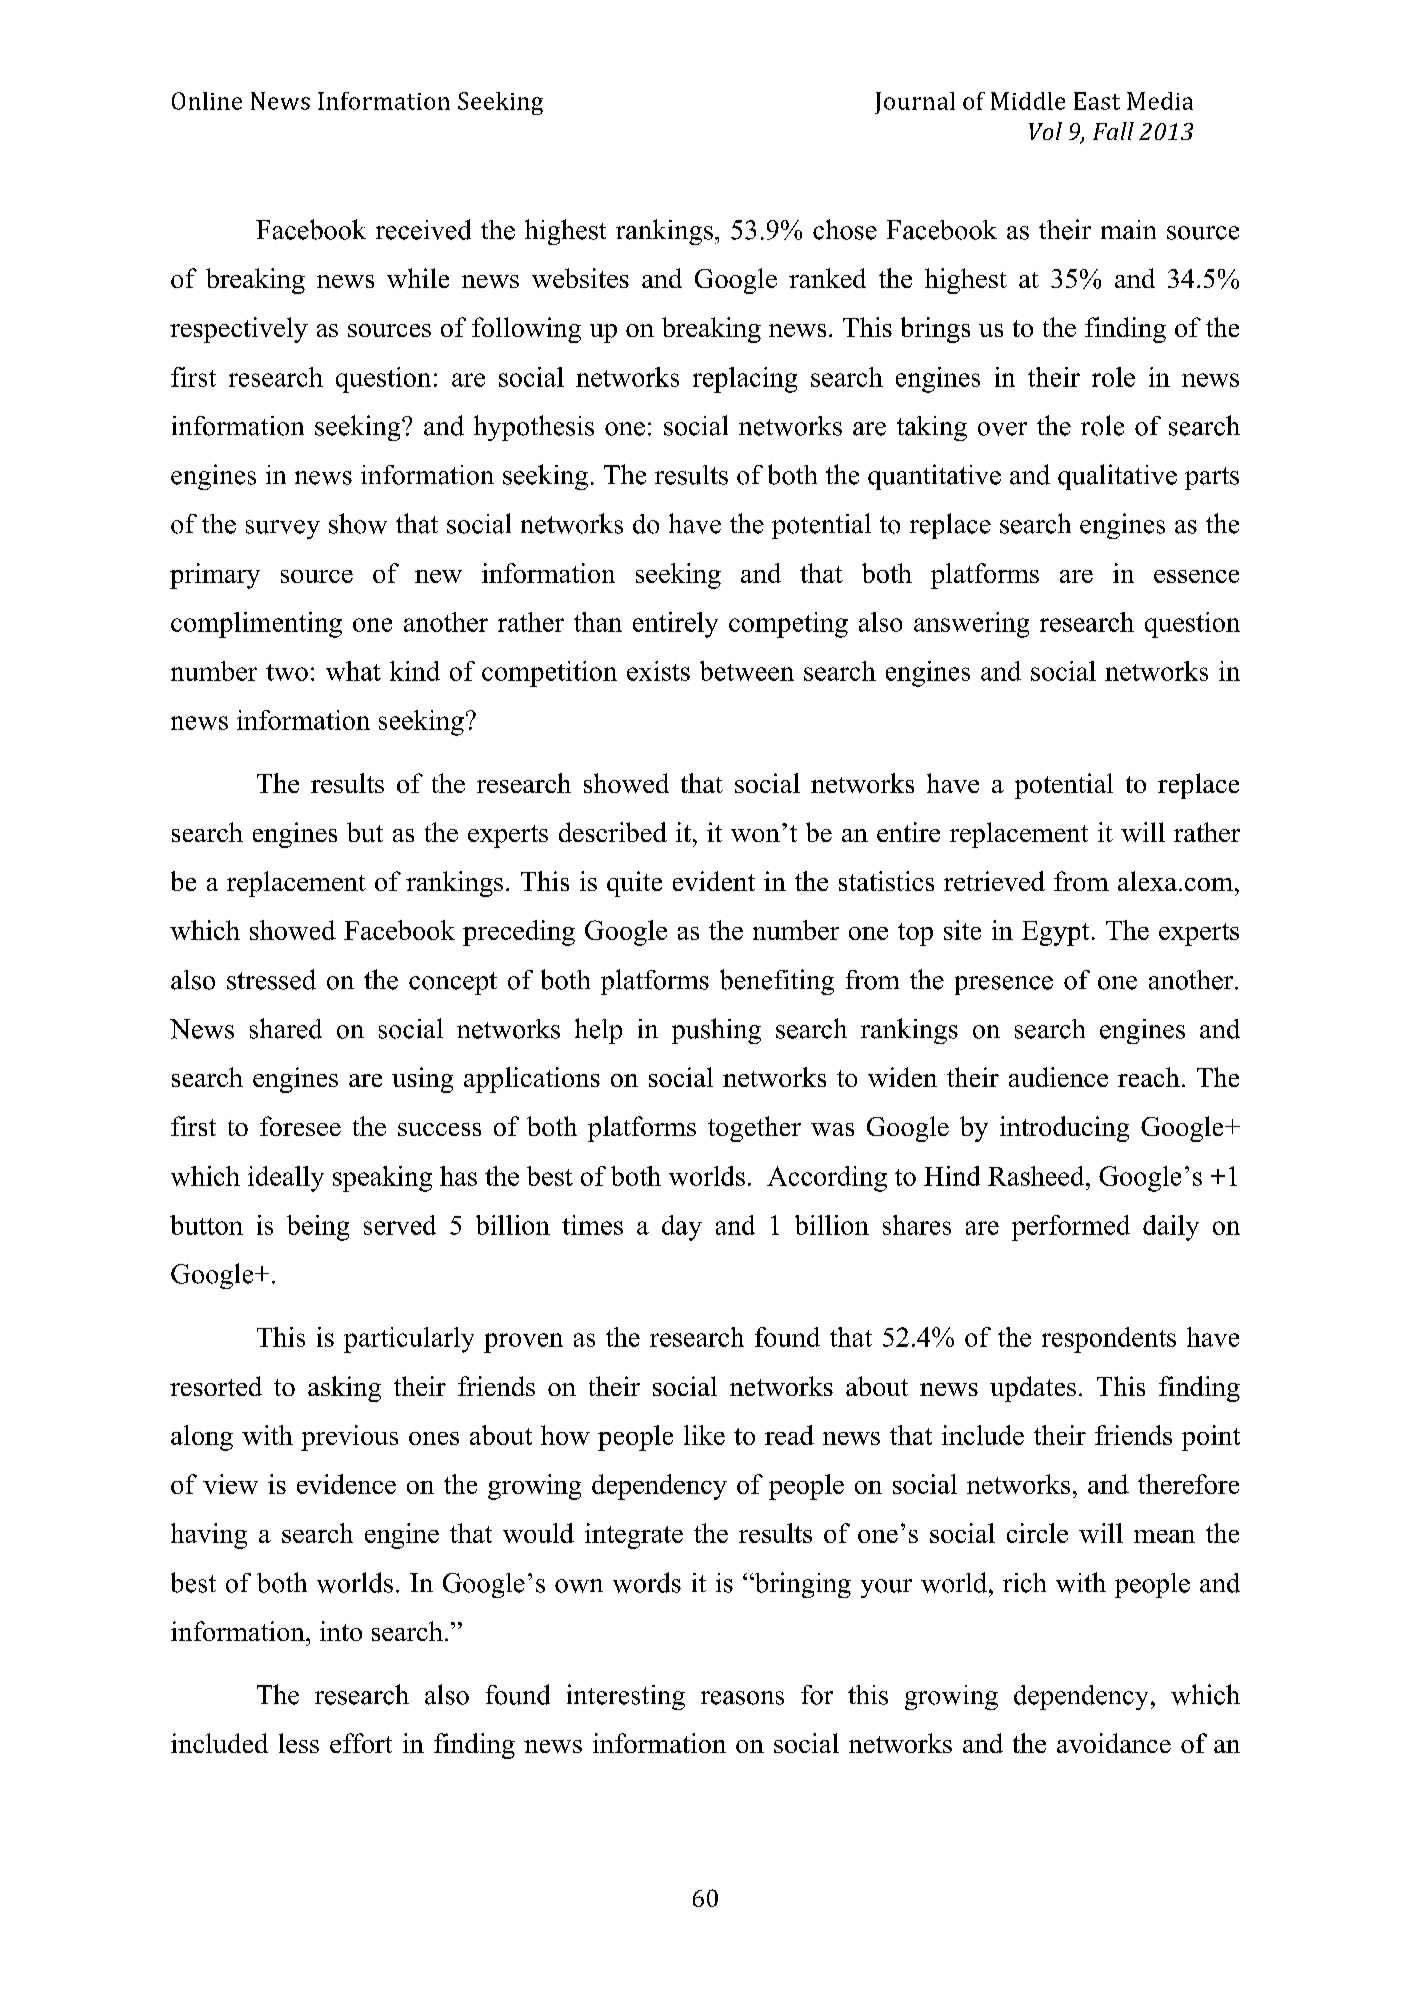  I want to click on being, so click(318, 1228).
